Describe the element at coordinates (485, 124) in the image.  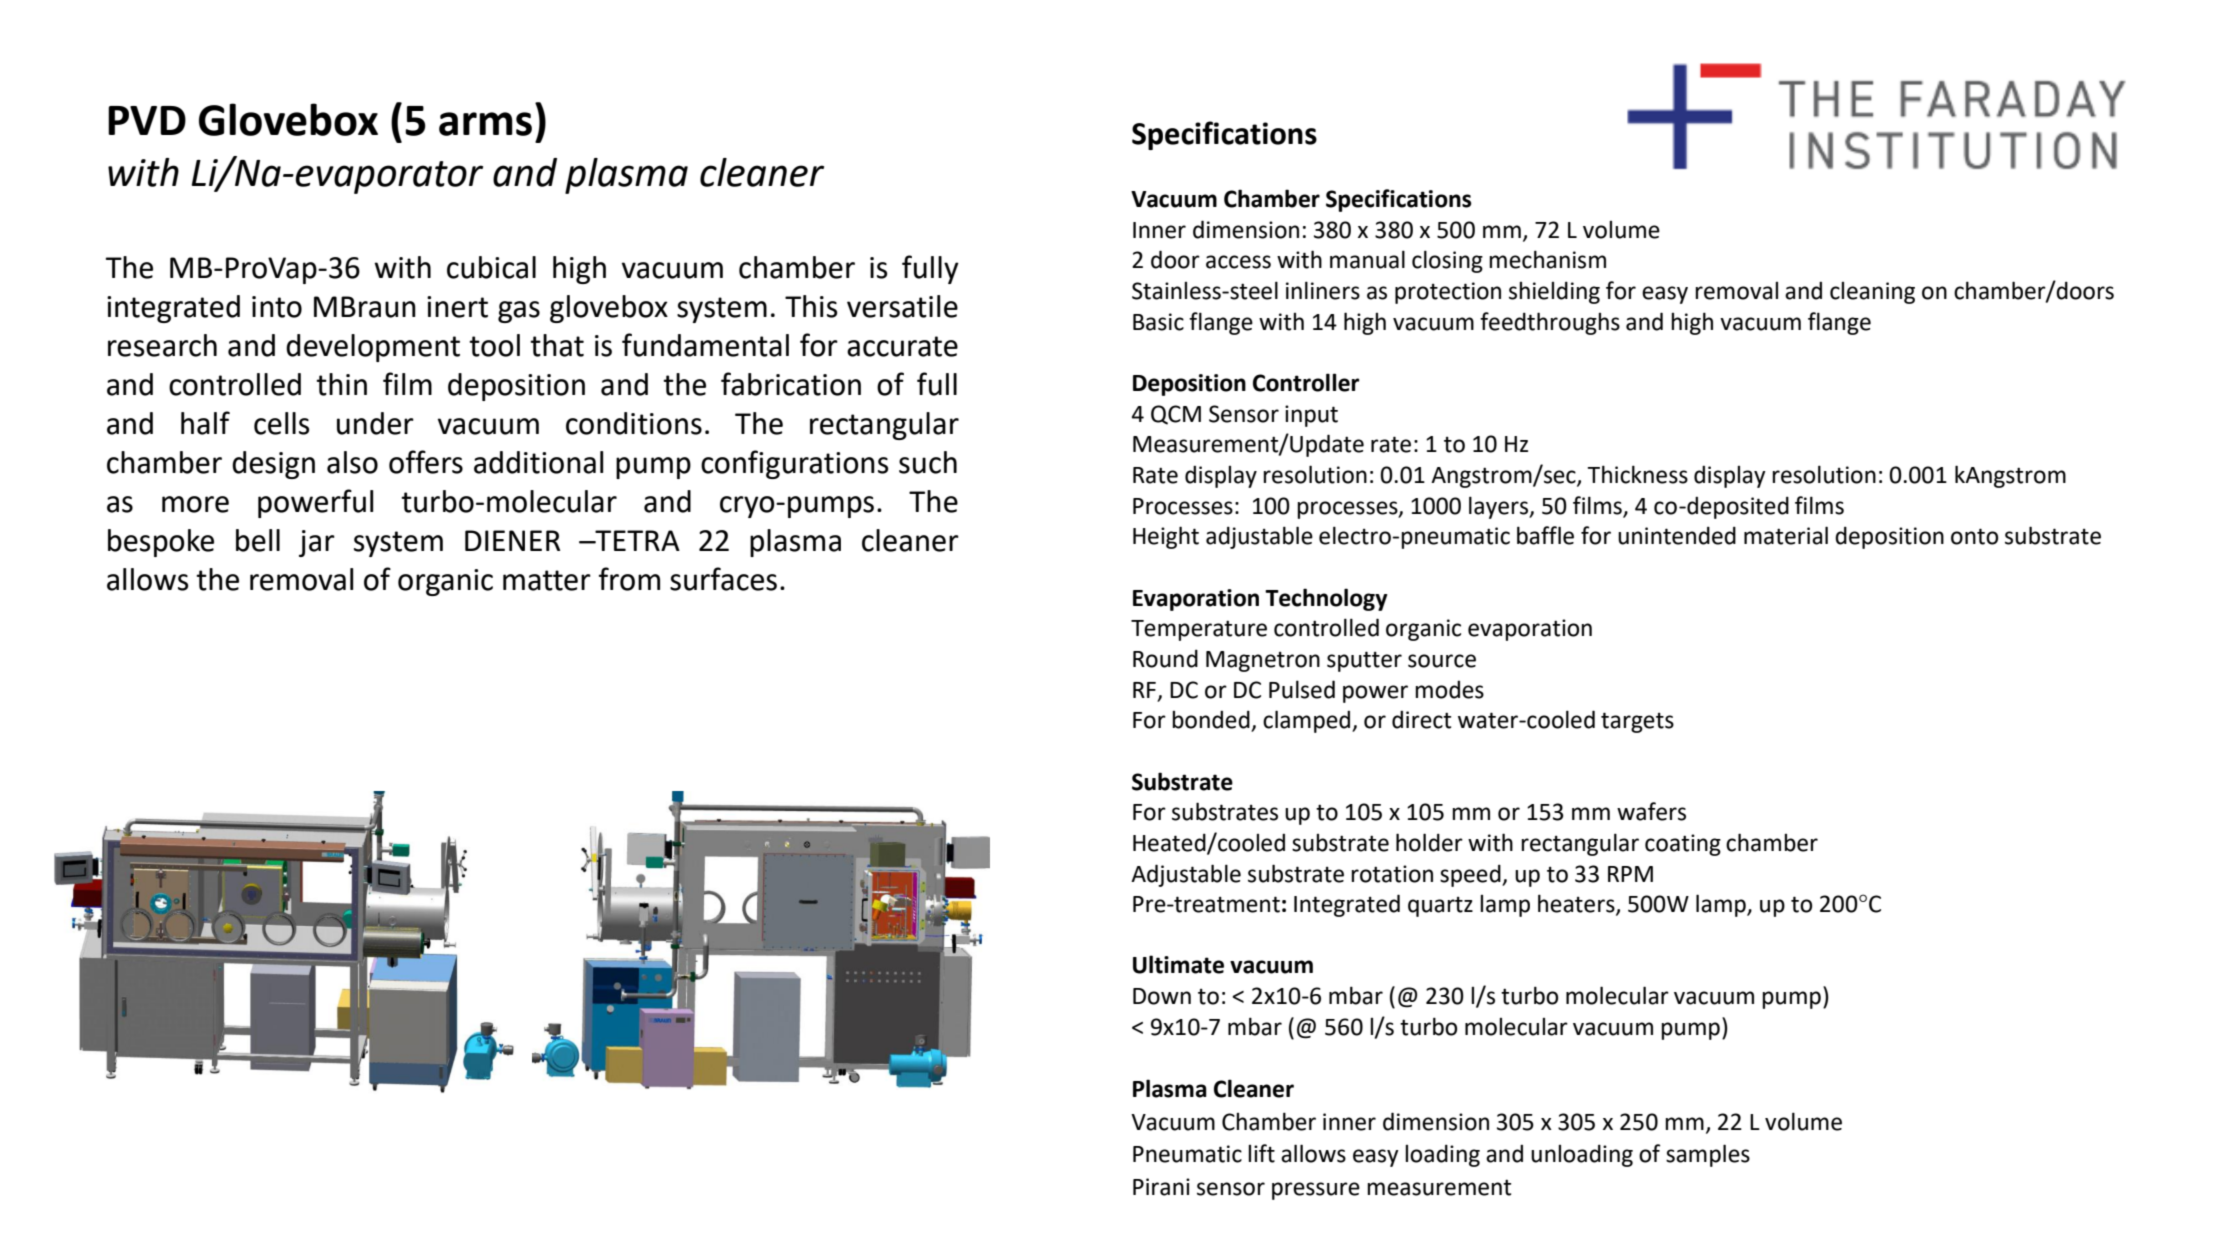
I see `arms` at that location.
